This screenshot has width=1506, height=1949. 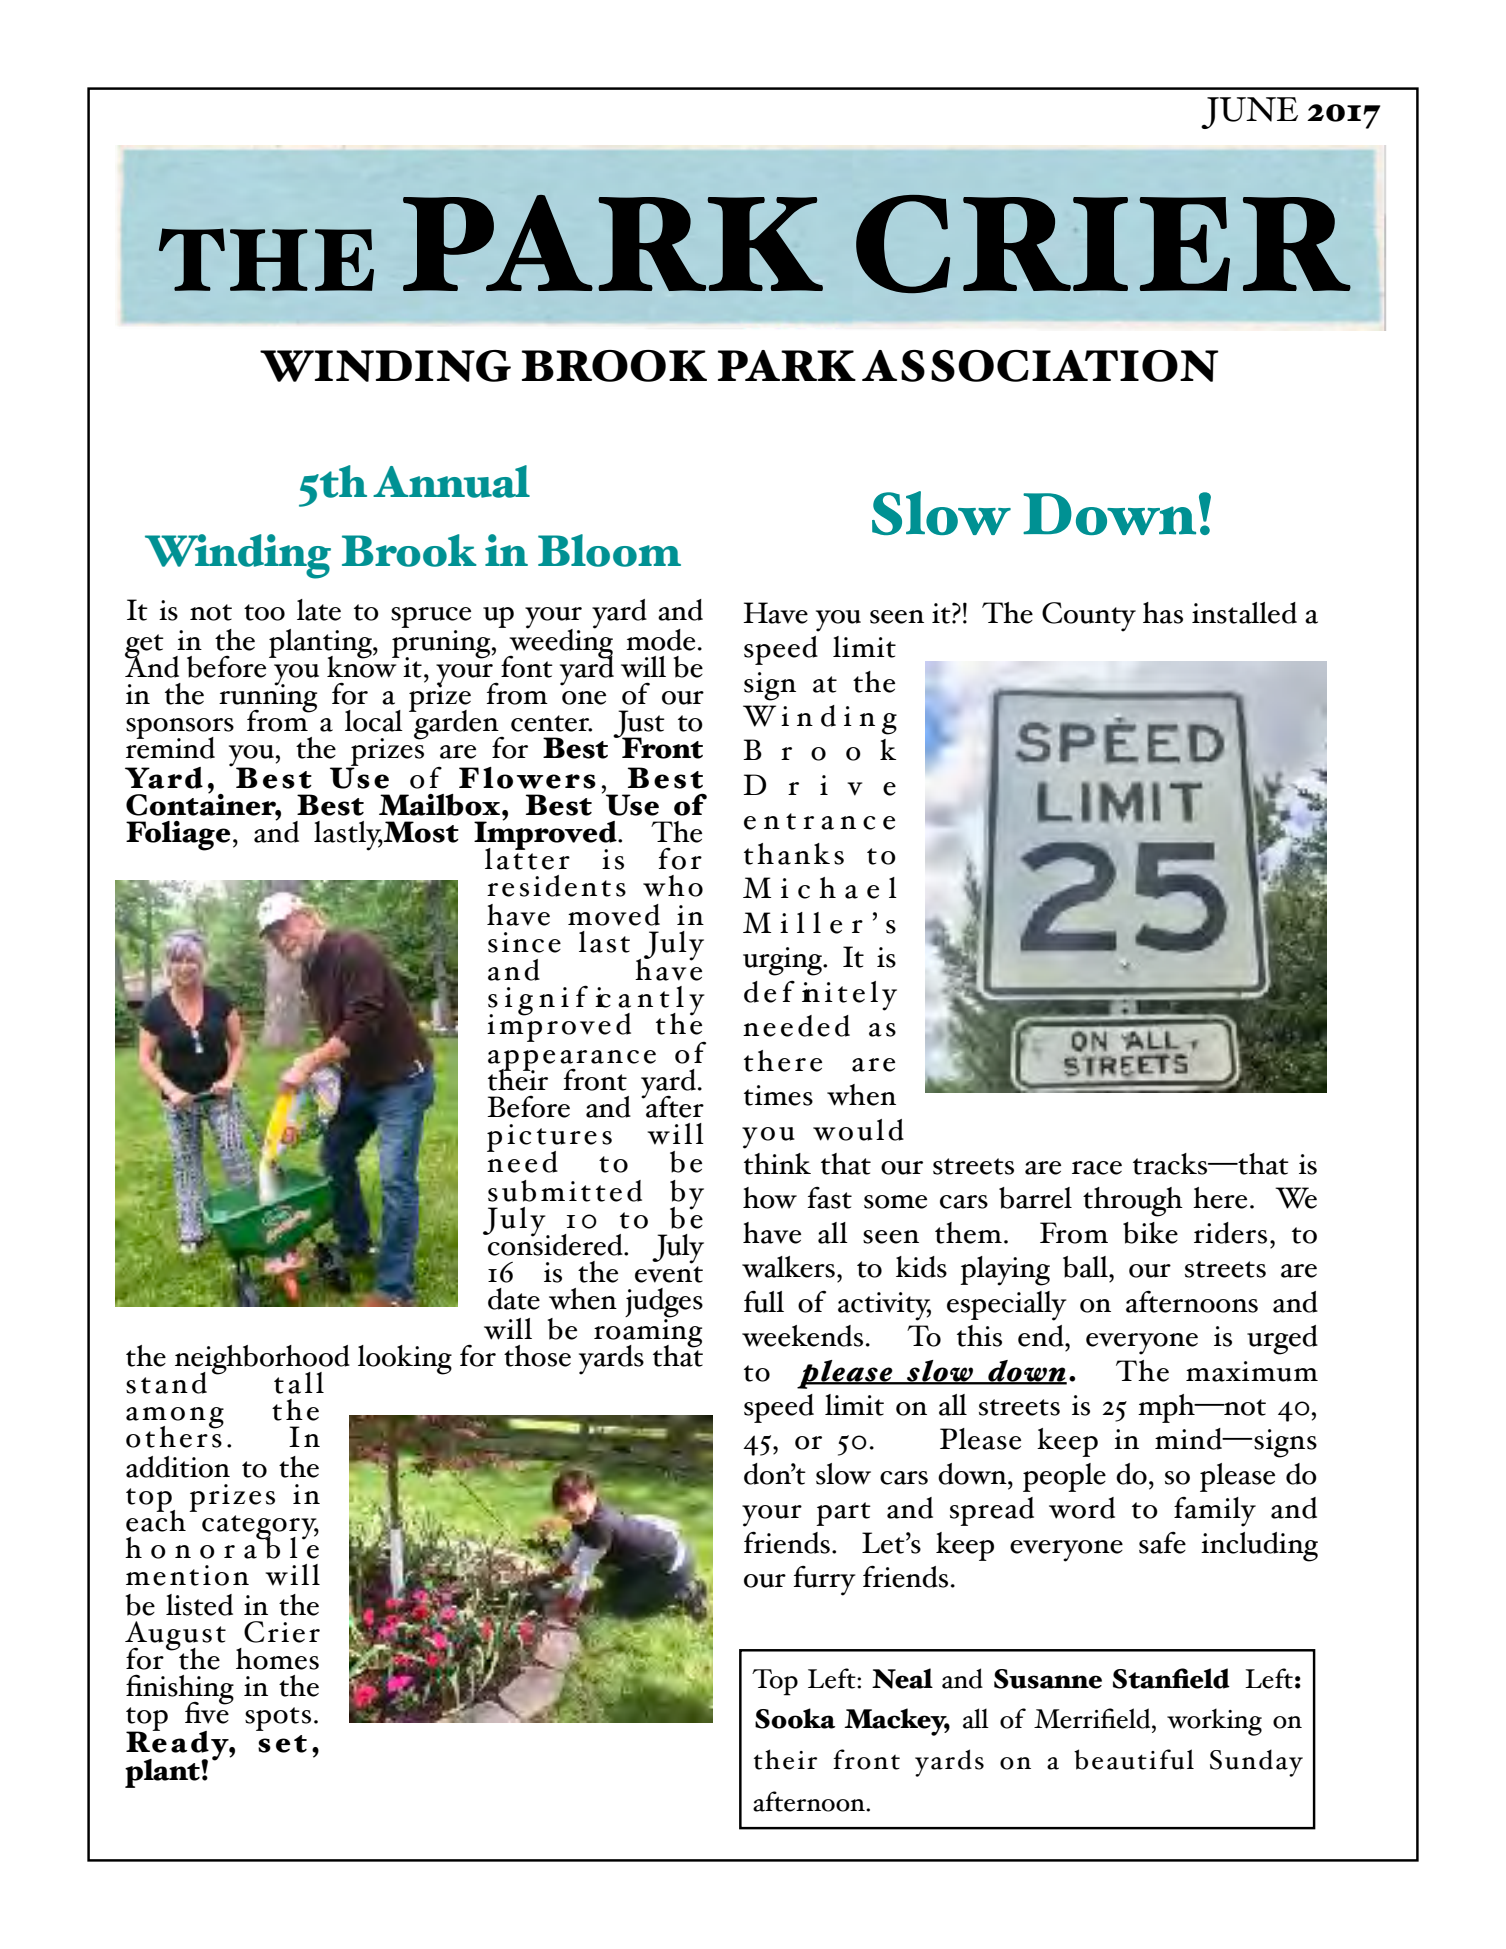 I want to click on neighborhood, so click(x=262, y=1361).
